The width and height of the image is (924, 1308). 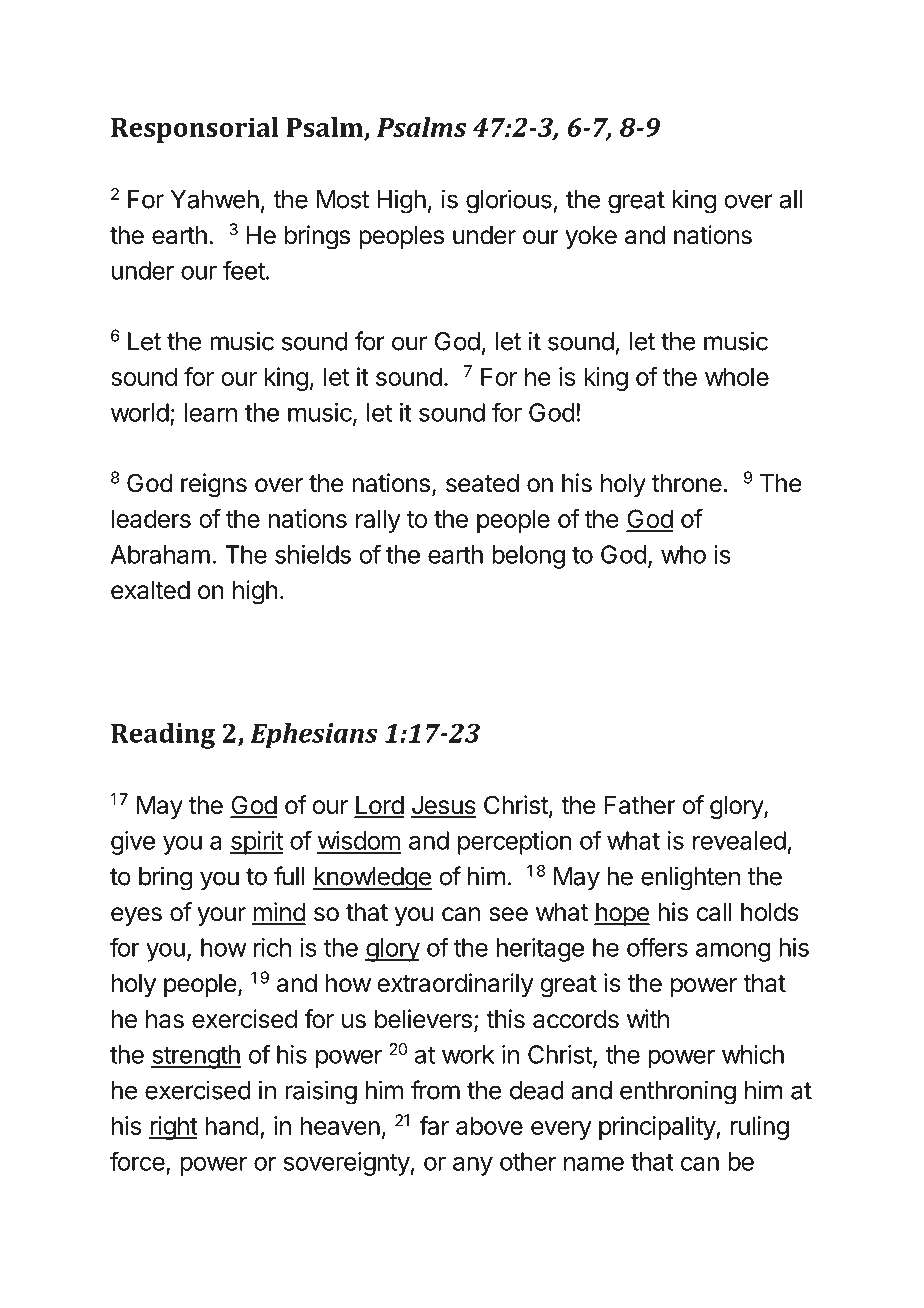 What do you see at coordinates (591, 237) in the image?
I see `yoke` at bounding box center [591, 237].
